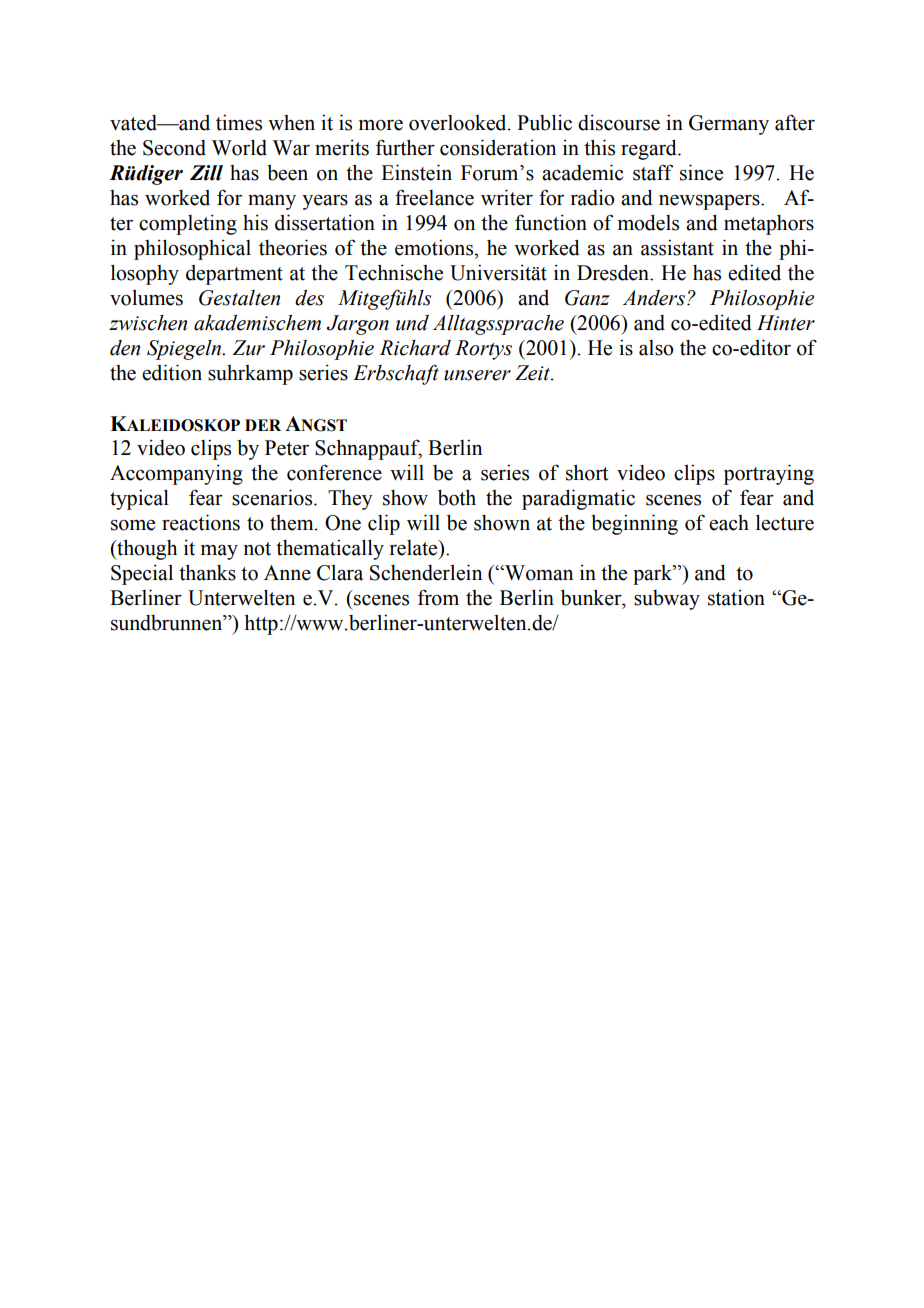 The width and height of the document is (924, 1308). I want to click on also, so click(656, 348).
